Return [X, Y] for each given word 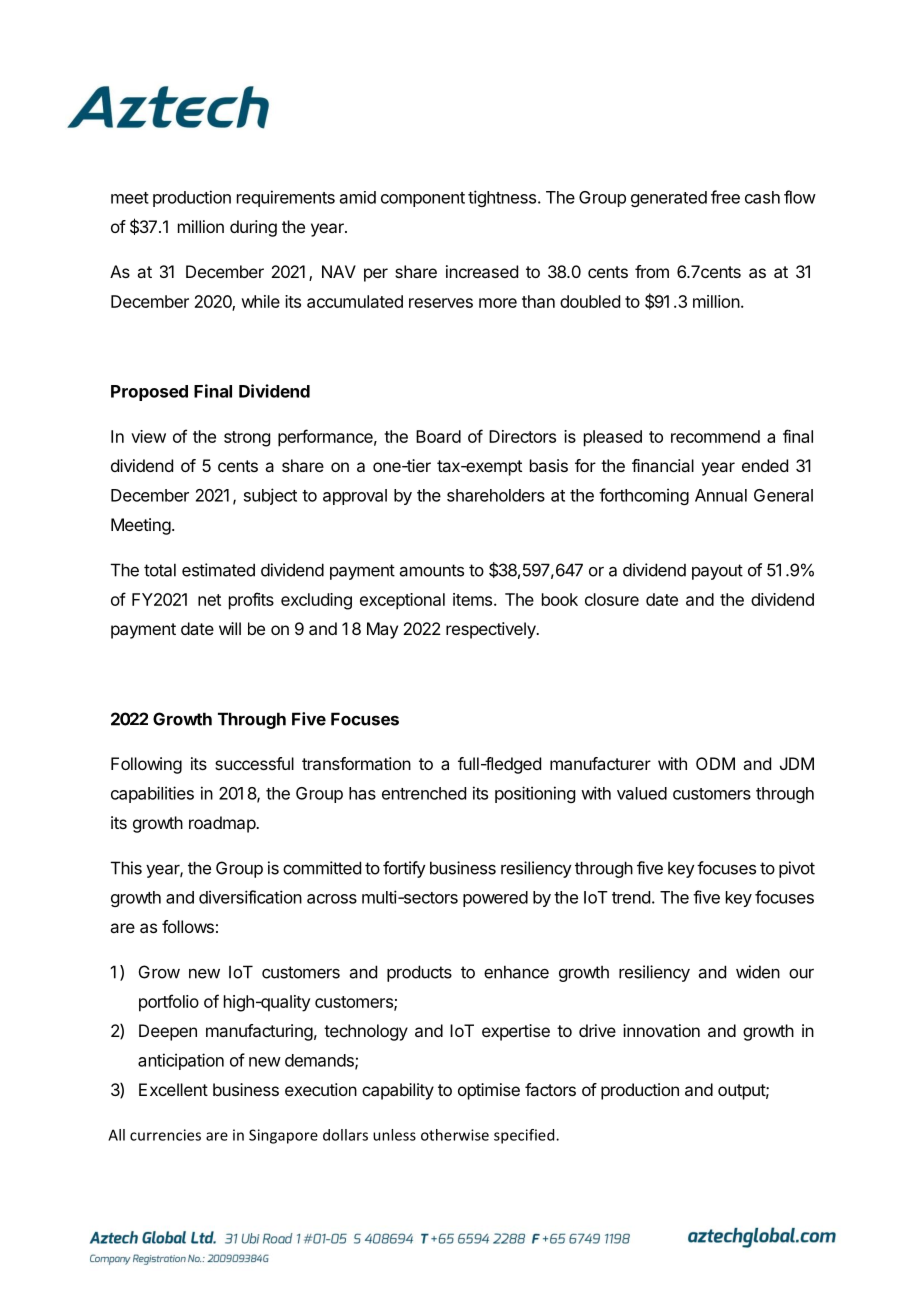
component [423, 199]
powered [495, 899]
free [725, 197]
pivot [797, 869]
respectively [492, 630]
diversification [250, 897]
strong [247, 439]
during [253, 228]
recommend [715, 436]
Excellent [173, 1089]
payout [717, 572]
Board [438, 436]
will [230, 628]
